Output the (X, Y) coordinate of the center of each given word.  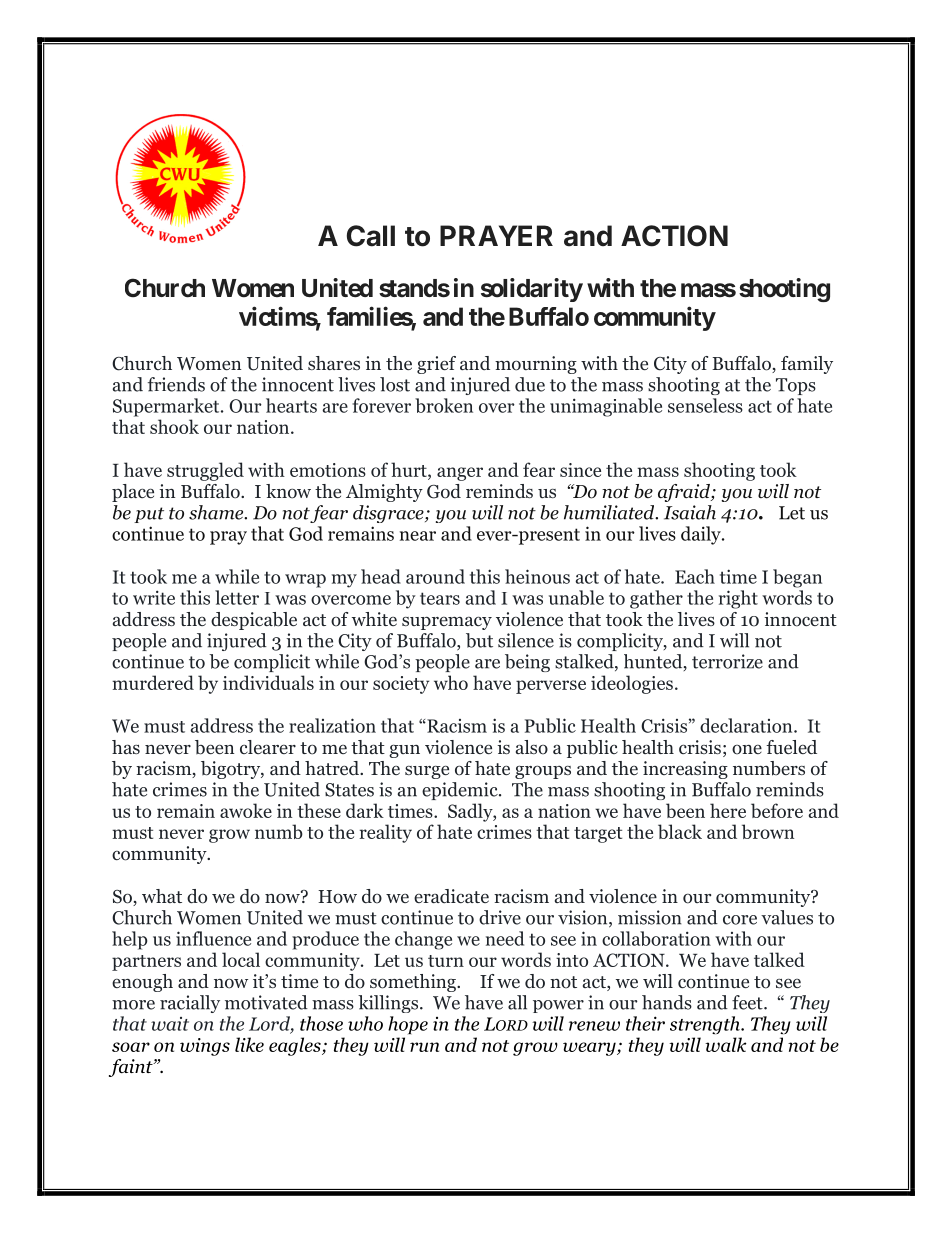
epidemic (461, 791)
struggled (205, 471)
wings (205, 1047)
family (807, 365)
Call (371, 236)
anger (460, 474)
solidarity (532, 290)
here (728, 810)
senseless (705, 405)
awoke (246, 810)
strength (706, 1025)
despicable (254, 621)
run (424, 1047)
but (479, 640)
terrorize (727, 661)
